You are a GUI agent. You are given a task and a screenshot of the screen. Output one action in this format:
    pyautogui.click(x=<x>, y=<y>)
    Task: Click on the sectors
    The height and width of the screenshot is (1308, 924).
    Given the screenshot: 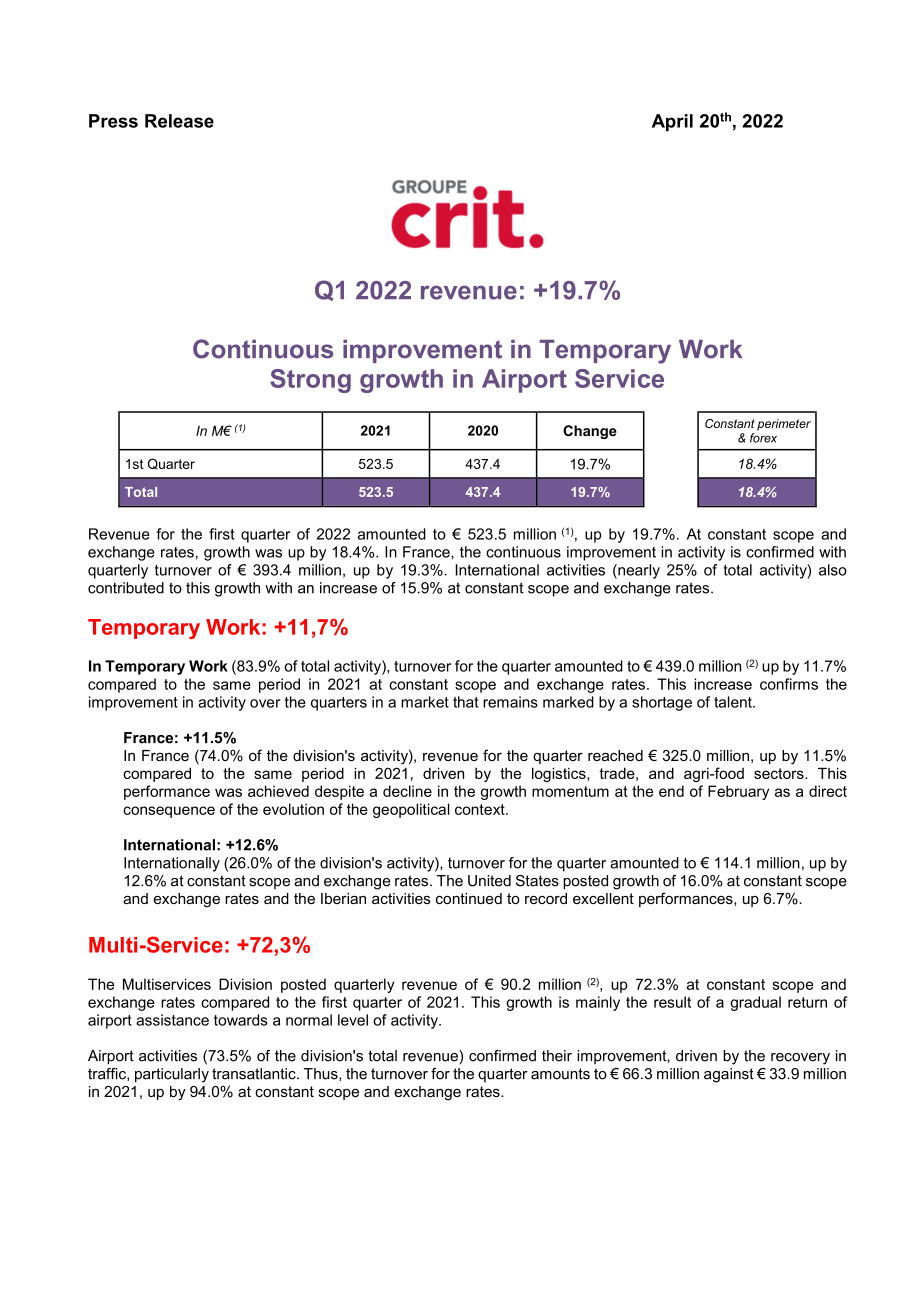 What is the action you would take?
    pyautogui.click(x=780, y=773)
